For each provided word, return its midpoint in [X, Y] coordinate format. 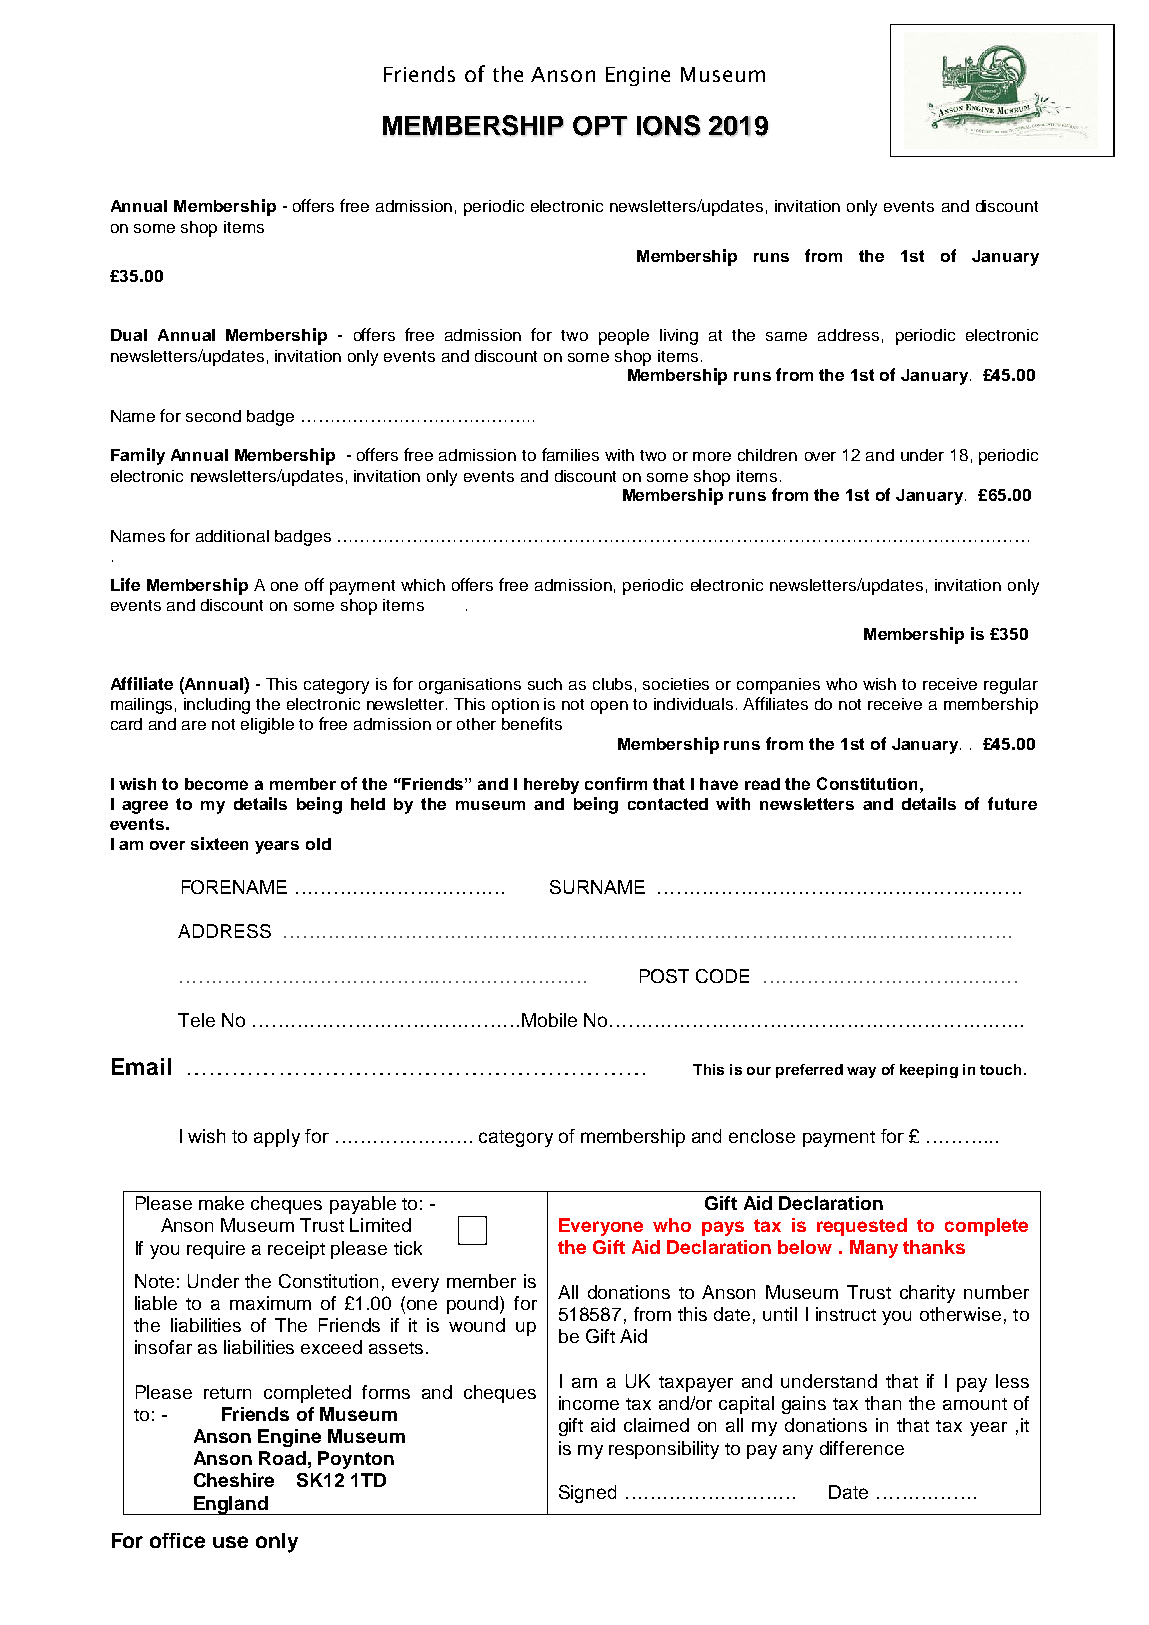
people [624, 337]
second [213, 416]
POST [664, 976]
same [786, 336]
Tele [196, 1020]
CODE [722, 976]
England [231, 1505]
